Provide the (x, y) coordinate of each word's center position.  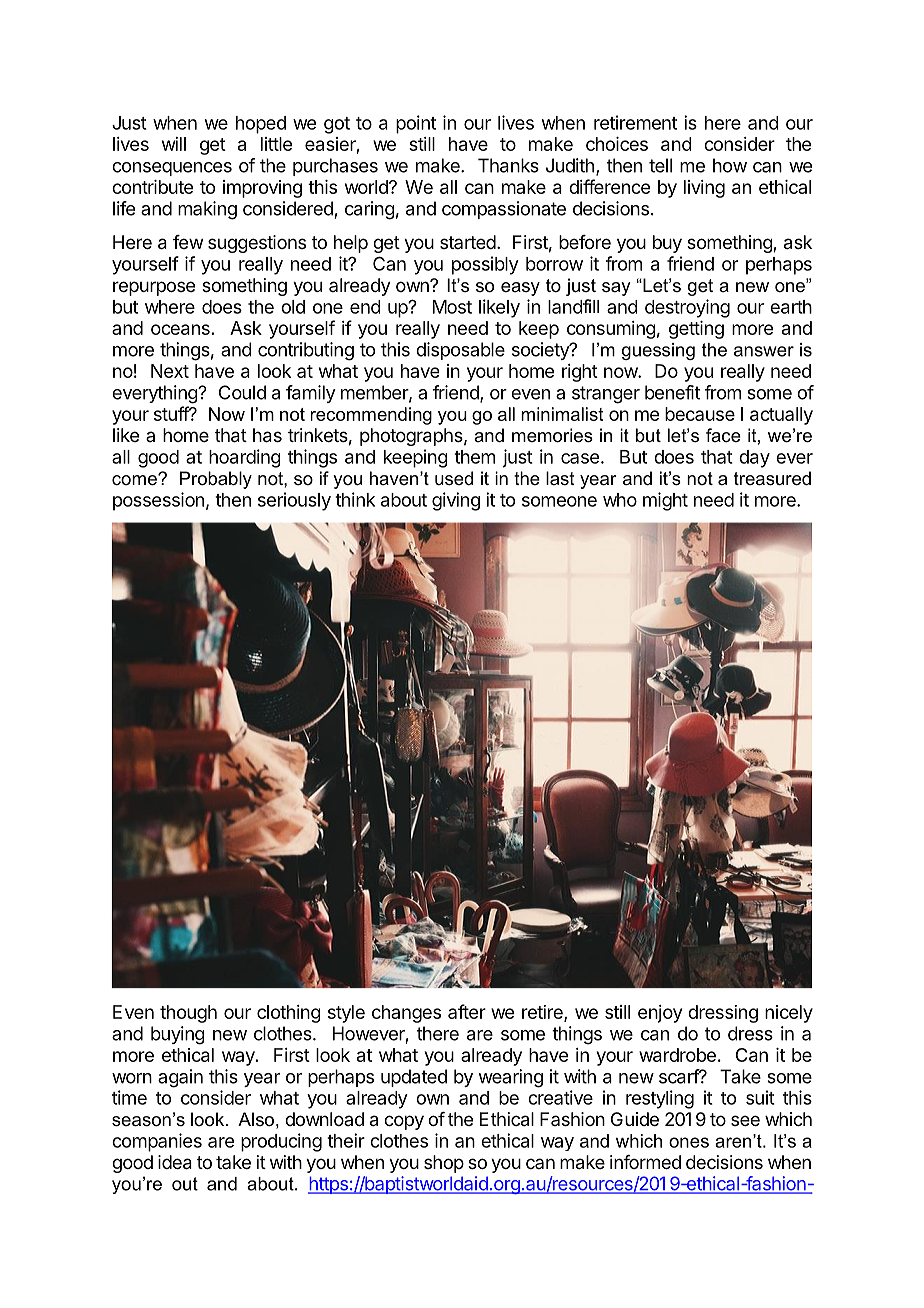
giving (456, 501)
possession (158, 501)
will (174, 144)
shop (444, 1164)
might (665, 501)
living (704, 189)
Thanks (508, 165)
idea (175, 1162)
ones (689, 1142)
